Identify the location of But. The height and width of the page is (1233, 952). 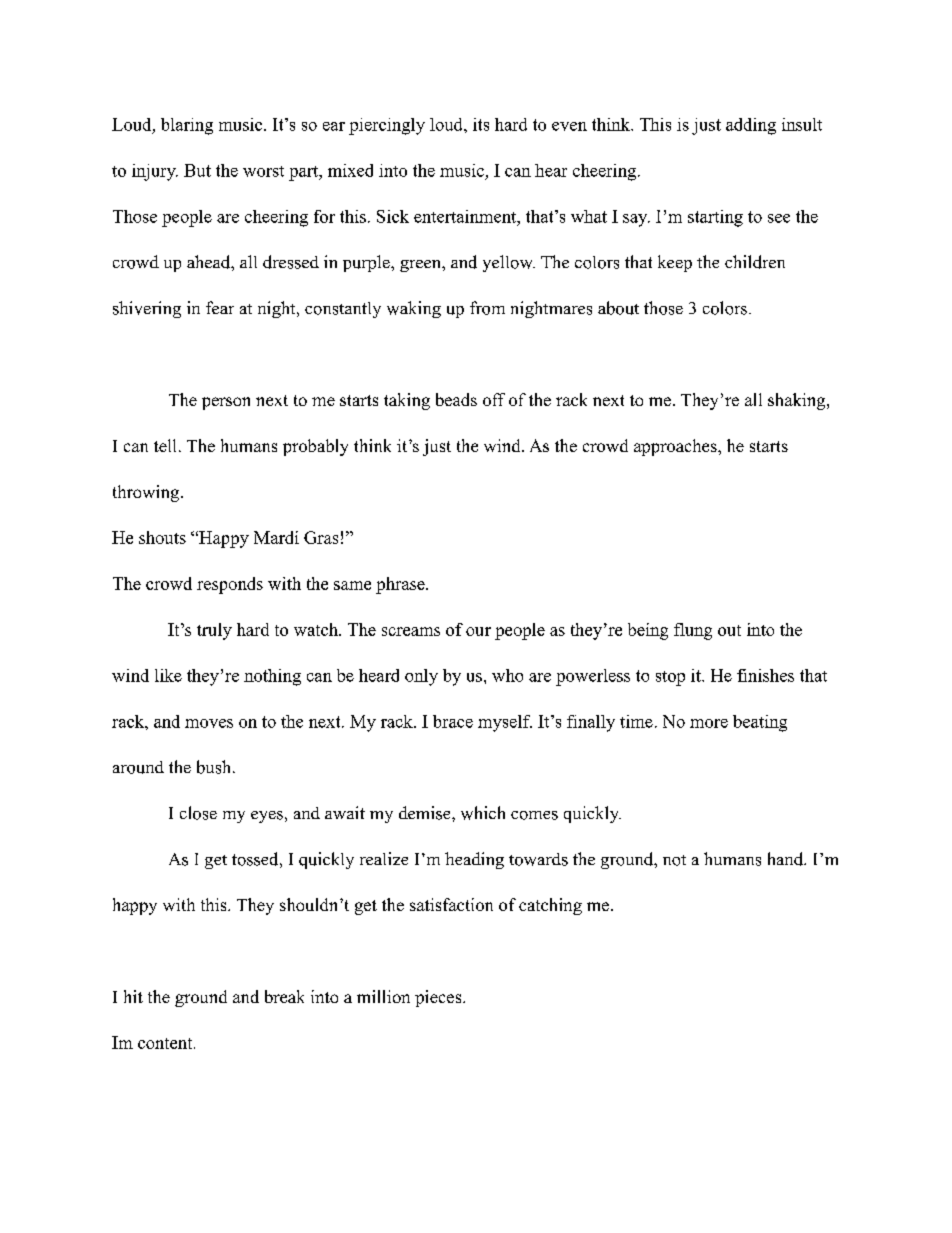
(197, 170).
